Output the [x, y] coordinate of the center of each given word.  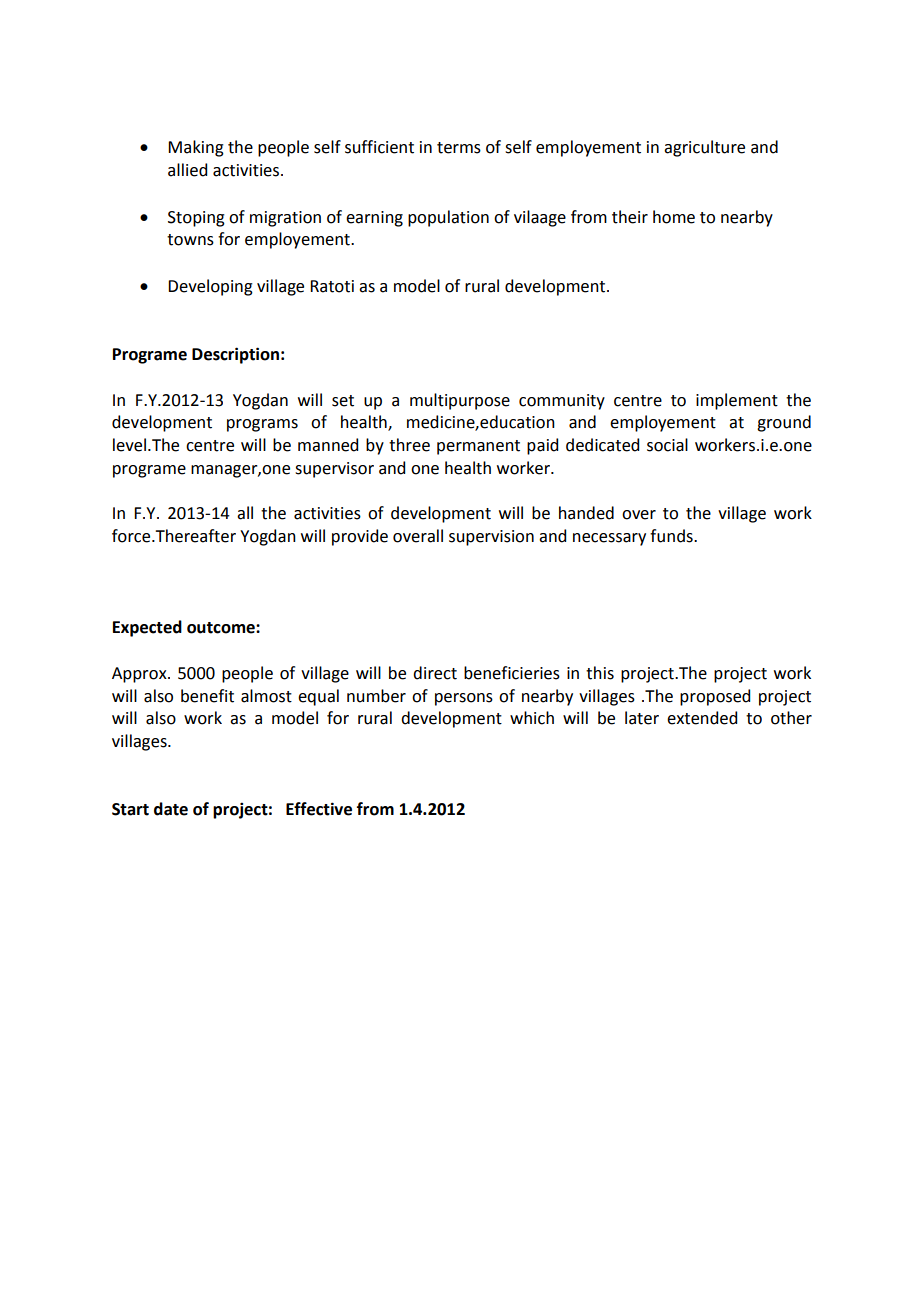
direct [435, 673]
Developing [210, 287]
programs [262, 425]
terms [459, 148]
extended [702, 718]
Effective [319, 809]
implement [737, 401]
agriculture [704, 148]
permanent [478, 447]
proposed [715, 697]
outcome [222, 628]
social [667, 445]
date [171, 809]
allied [187, 170]
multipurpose [460, 401]
